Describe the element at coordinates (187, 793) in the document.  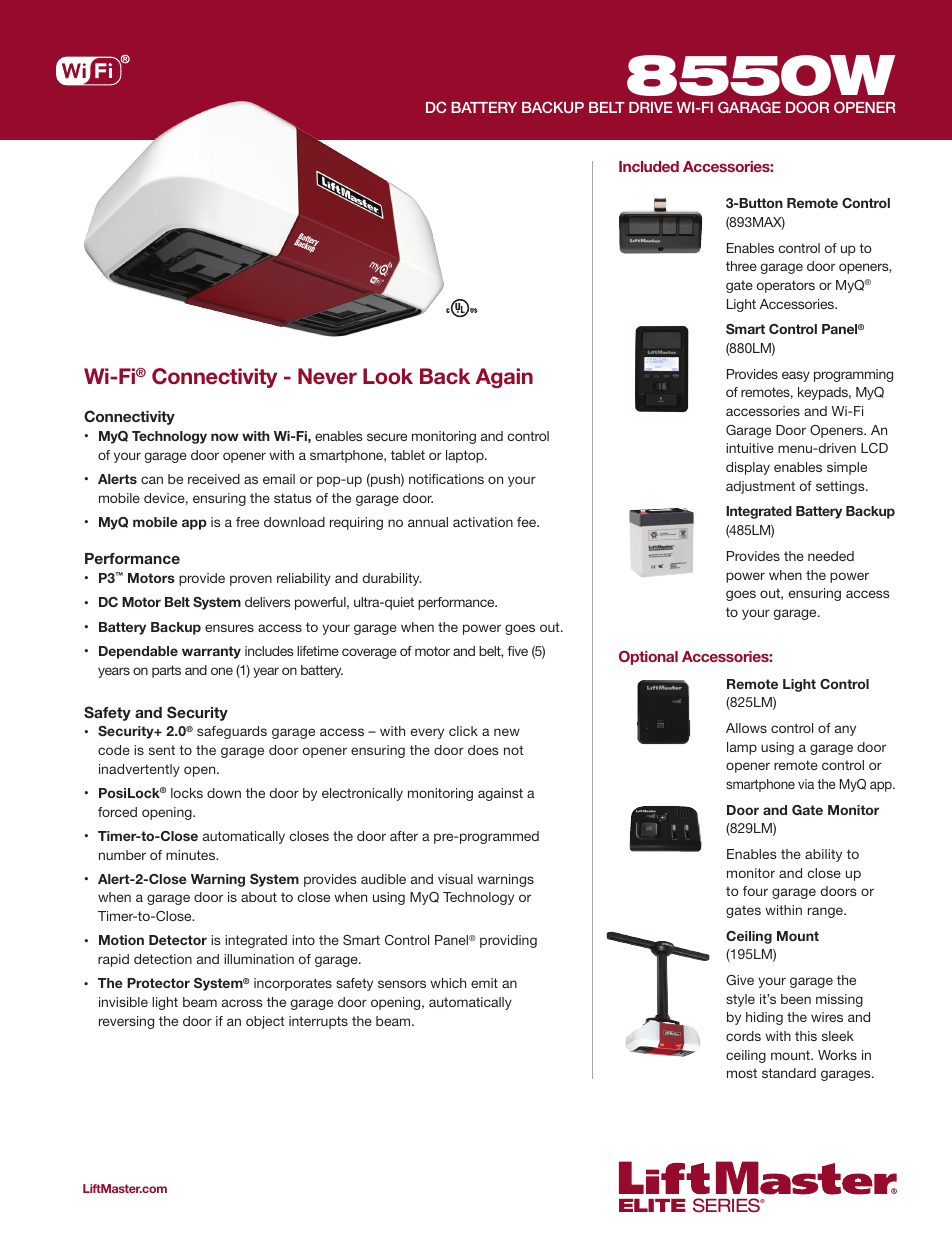
I see `locks` at that location.
